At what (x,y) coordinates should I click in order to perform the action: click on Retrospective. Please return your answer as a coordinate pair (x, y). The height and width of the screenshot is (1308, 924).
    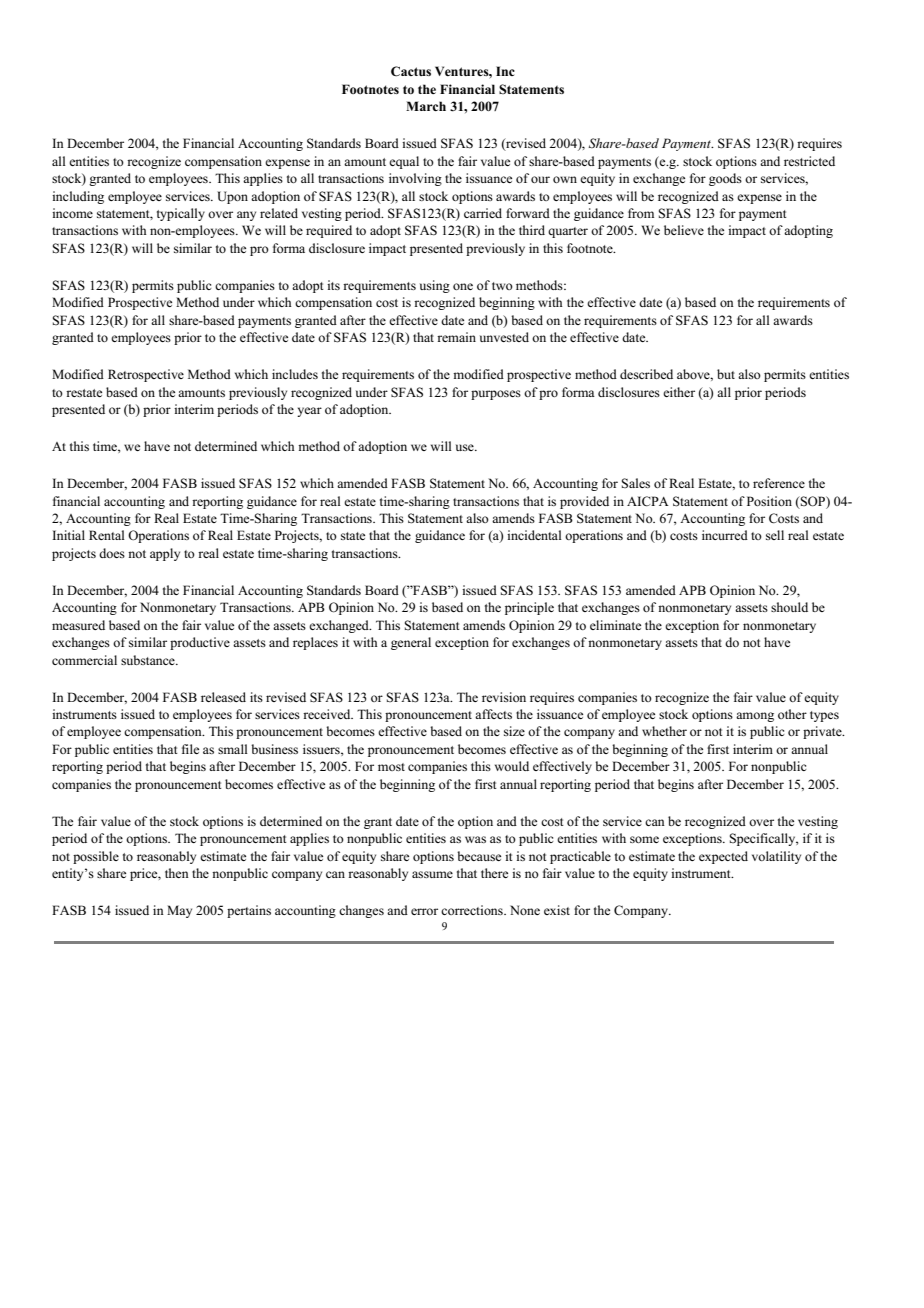
    Looking at the image, I should click on (146, 375).
